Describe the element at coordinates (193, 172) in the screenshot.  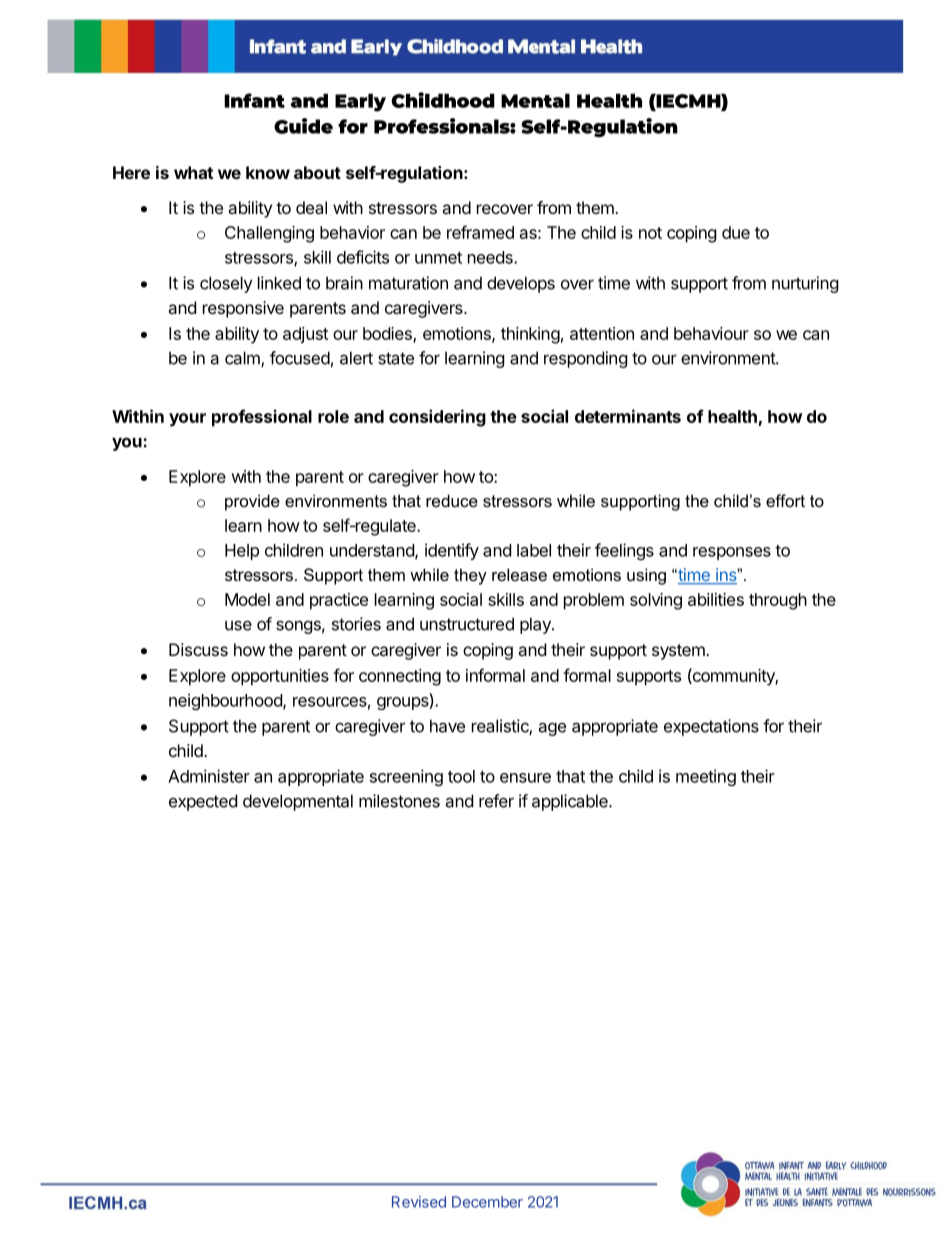
I see `what` at that location.
